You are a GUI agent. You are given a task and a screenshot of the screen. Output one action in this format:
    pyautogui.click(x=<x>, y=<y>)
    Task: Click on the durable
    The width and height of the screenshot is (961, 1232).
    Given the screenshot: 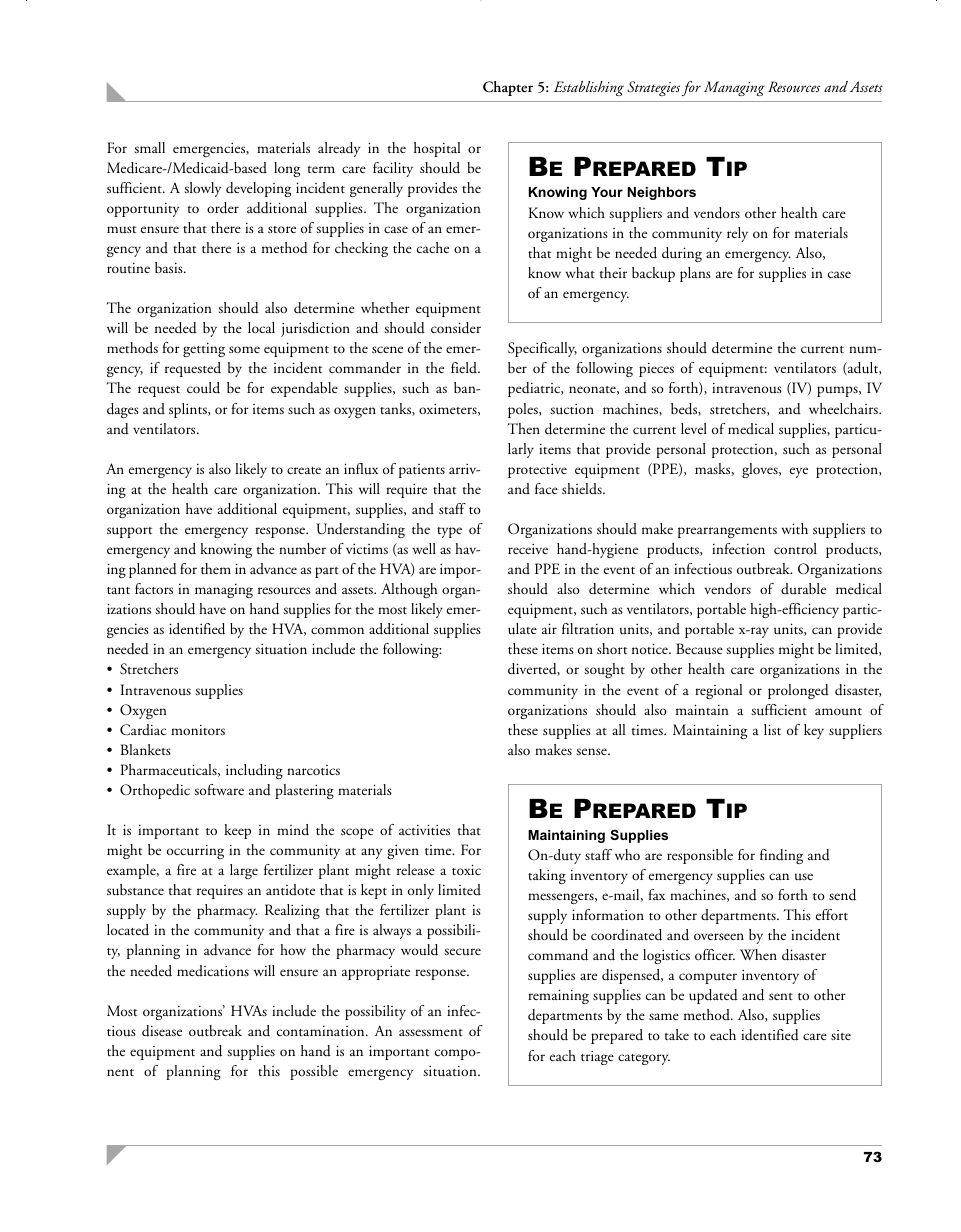 What is the action you would take?
    pyautogui.click(x=803, y=588)
